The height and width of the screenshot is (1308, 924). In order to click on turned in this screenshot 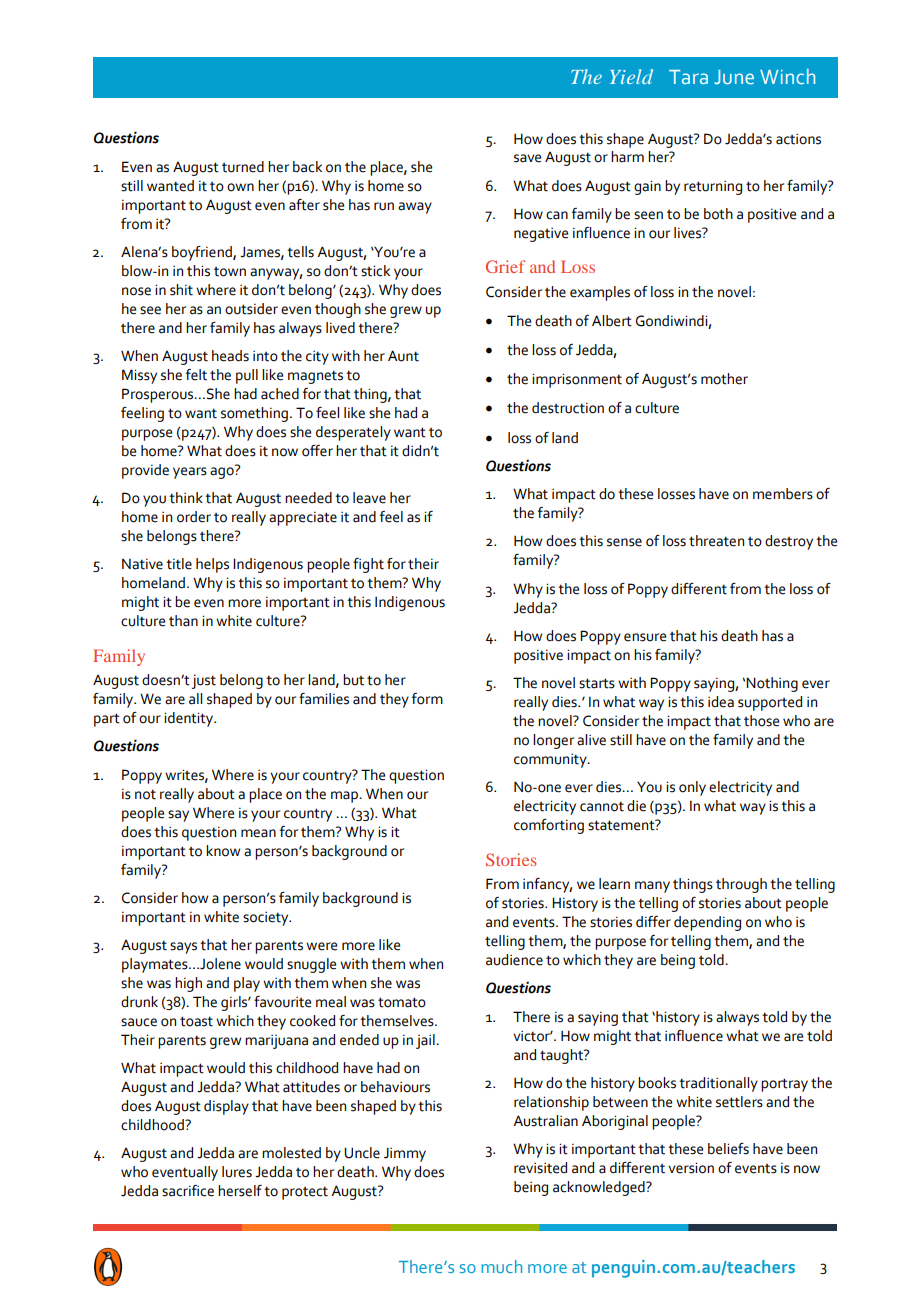, I will do `click(243, 167)`.
